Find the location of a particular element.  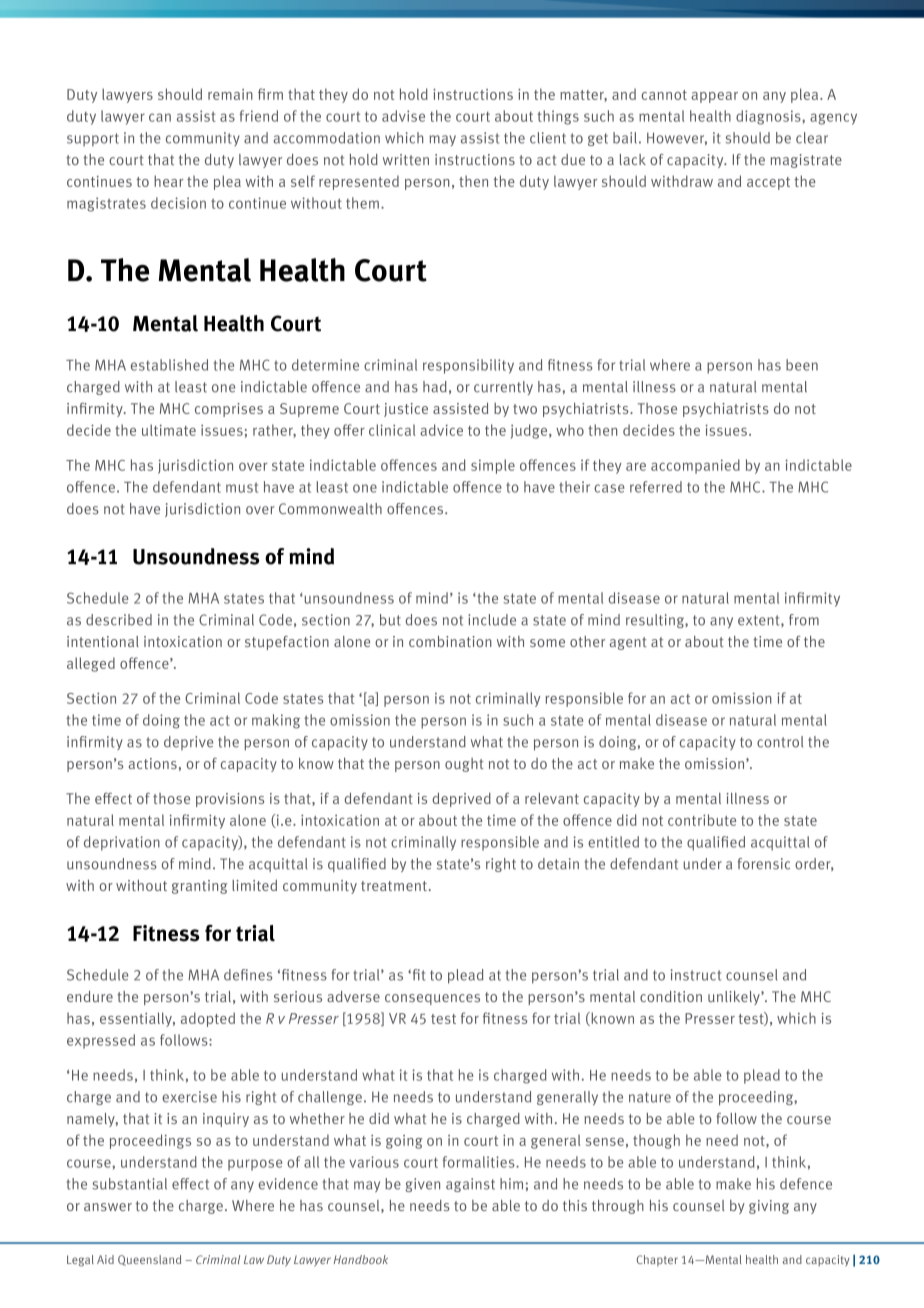

hear is located at coordinates (169, 181).
